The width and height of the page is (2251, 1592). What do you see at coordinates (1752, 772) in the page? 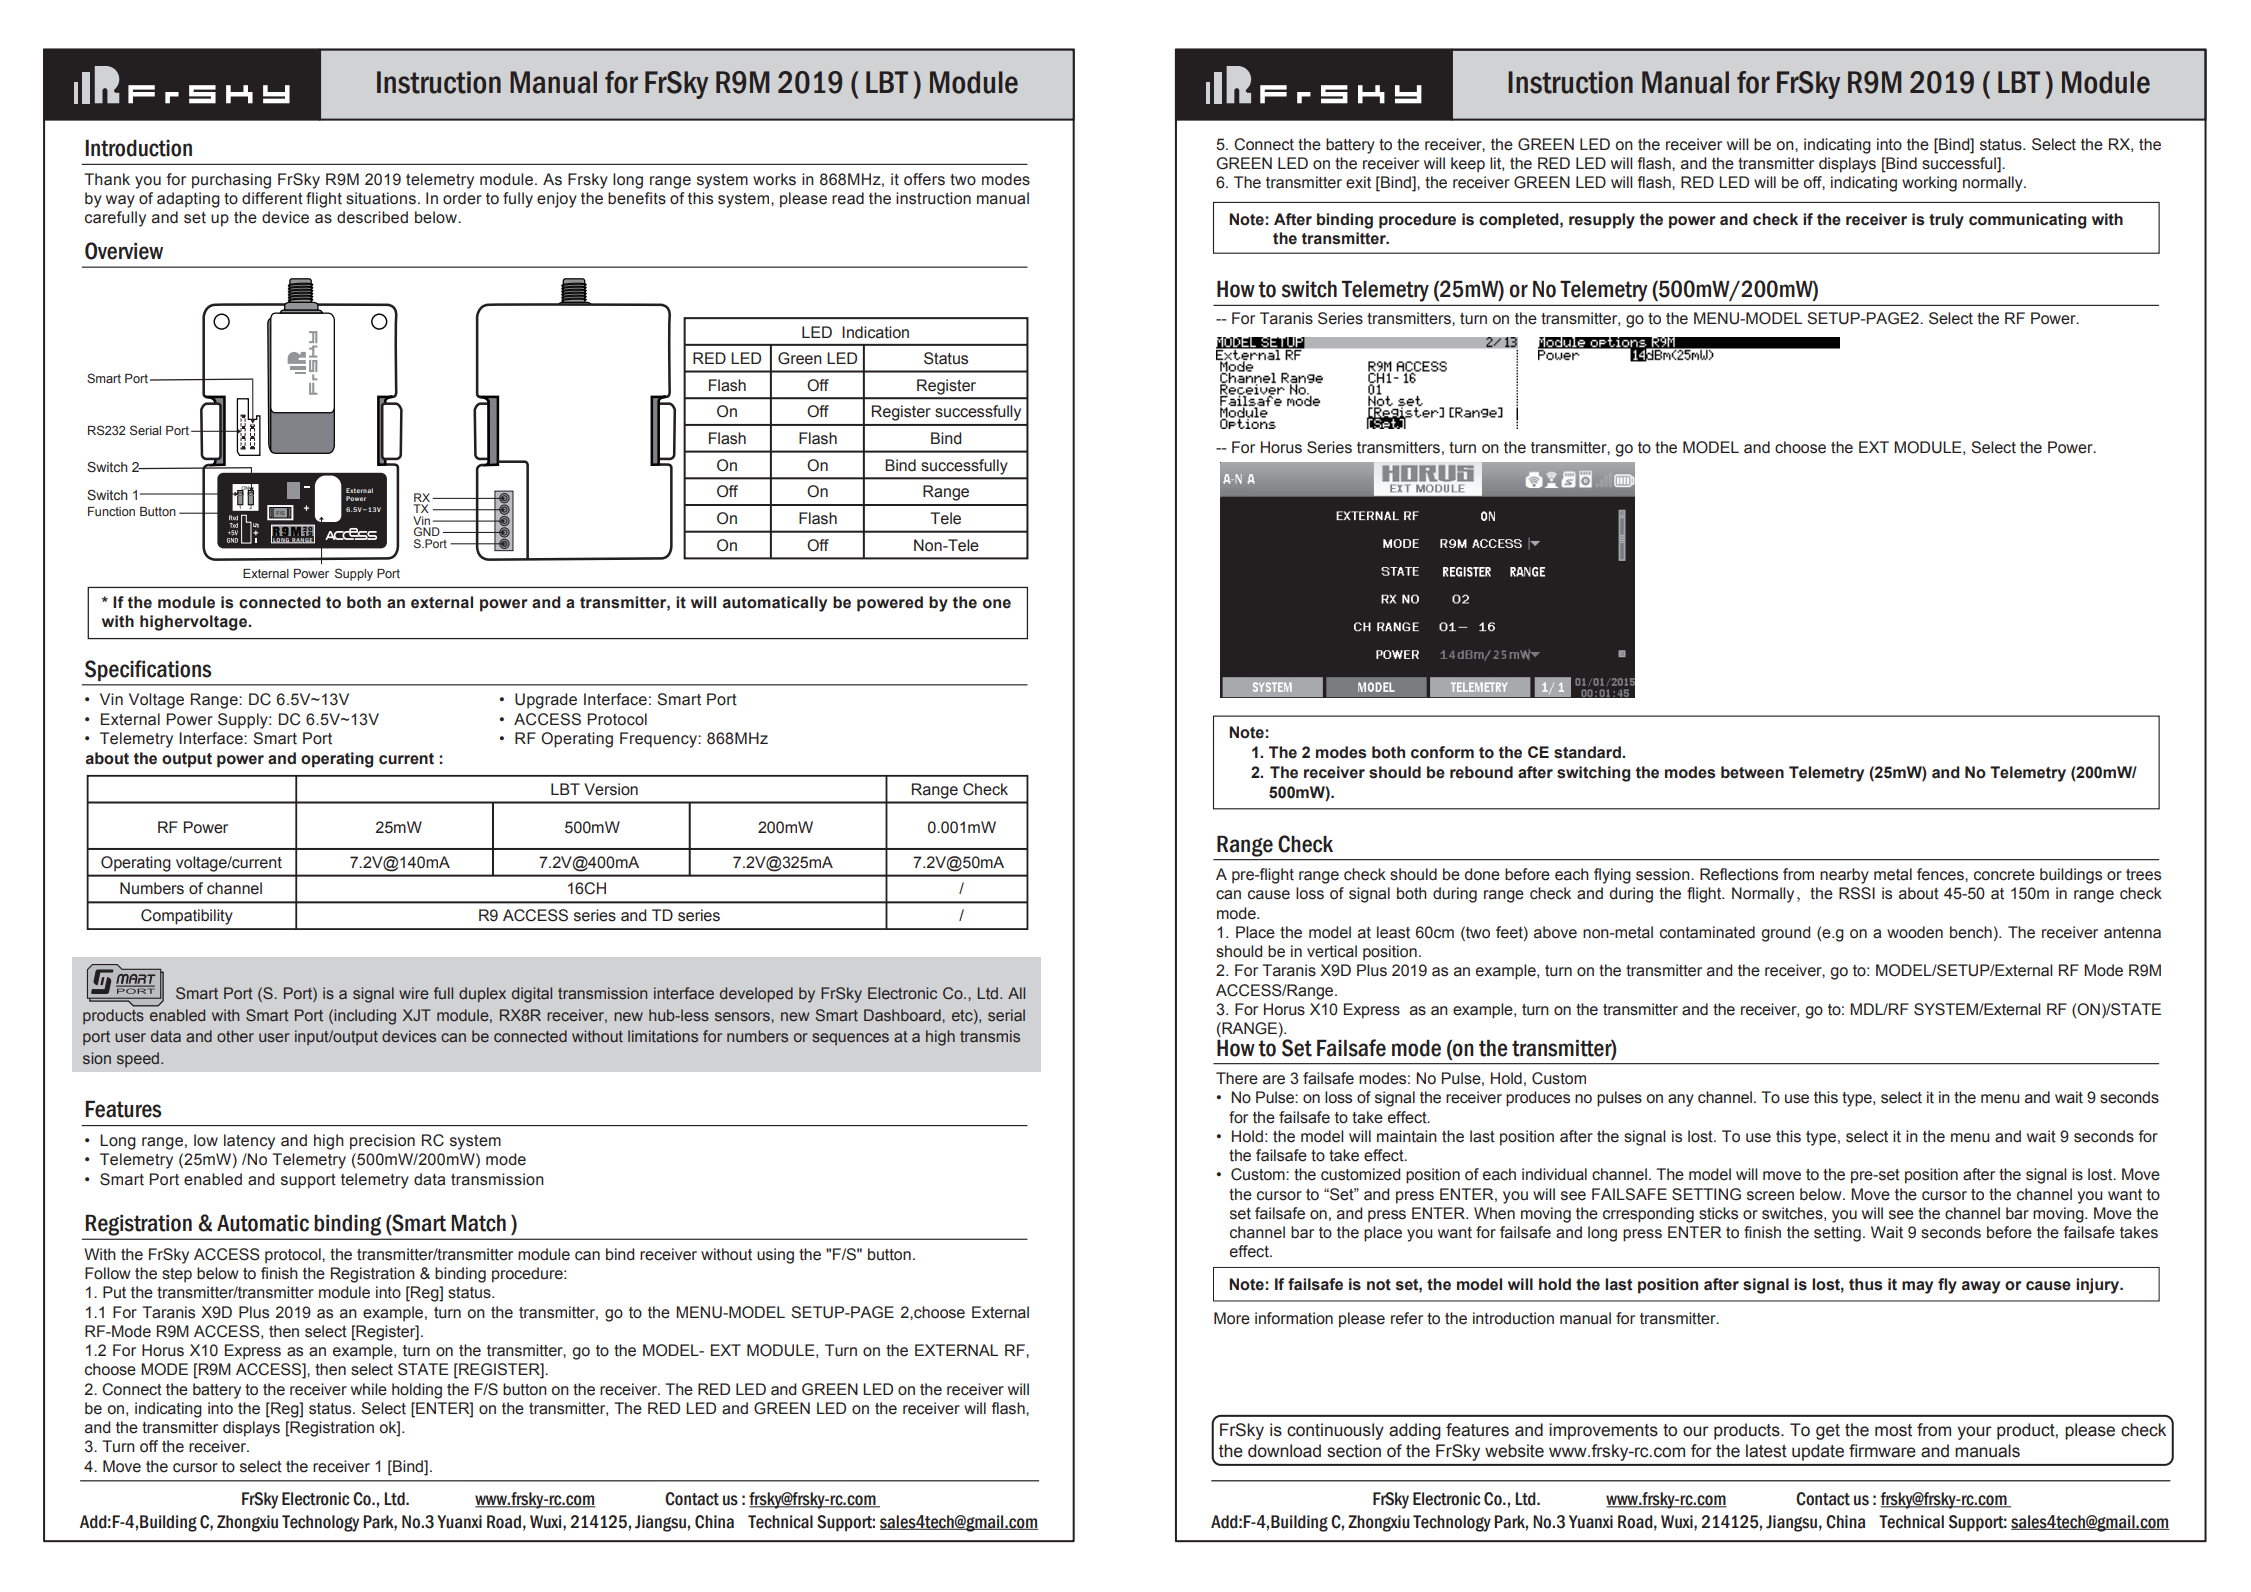
I see `between` at bounding box center [1752, 772].
